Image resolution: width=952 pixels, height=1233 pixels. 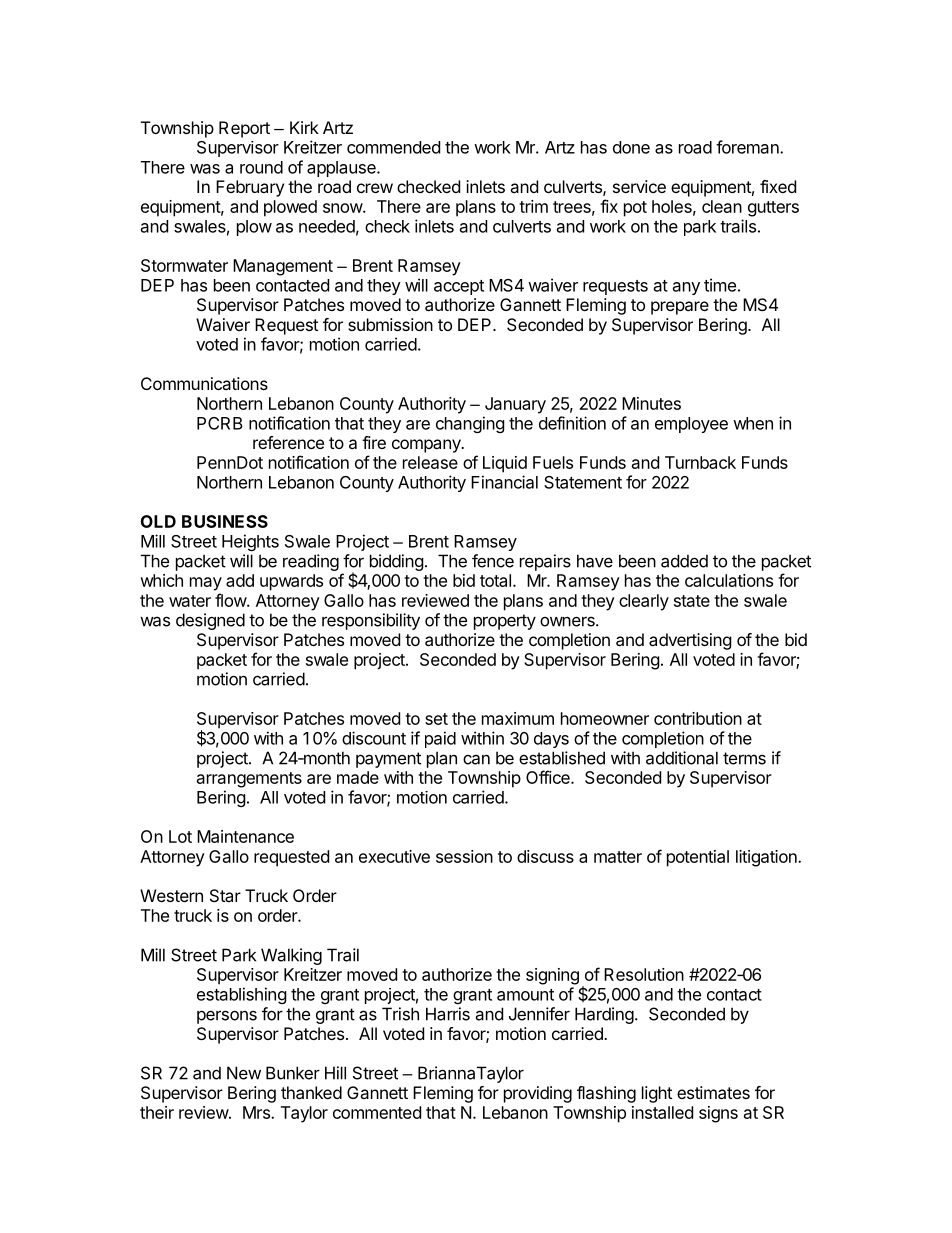 I want to click on providing, so click(x=538, y=1094).
